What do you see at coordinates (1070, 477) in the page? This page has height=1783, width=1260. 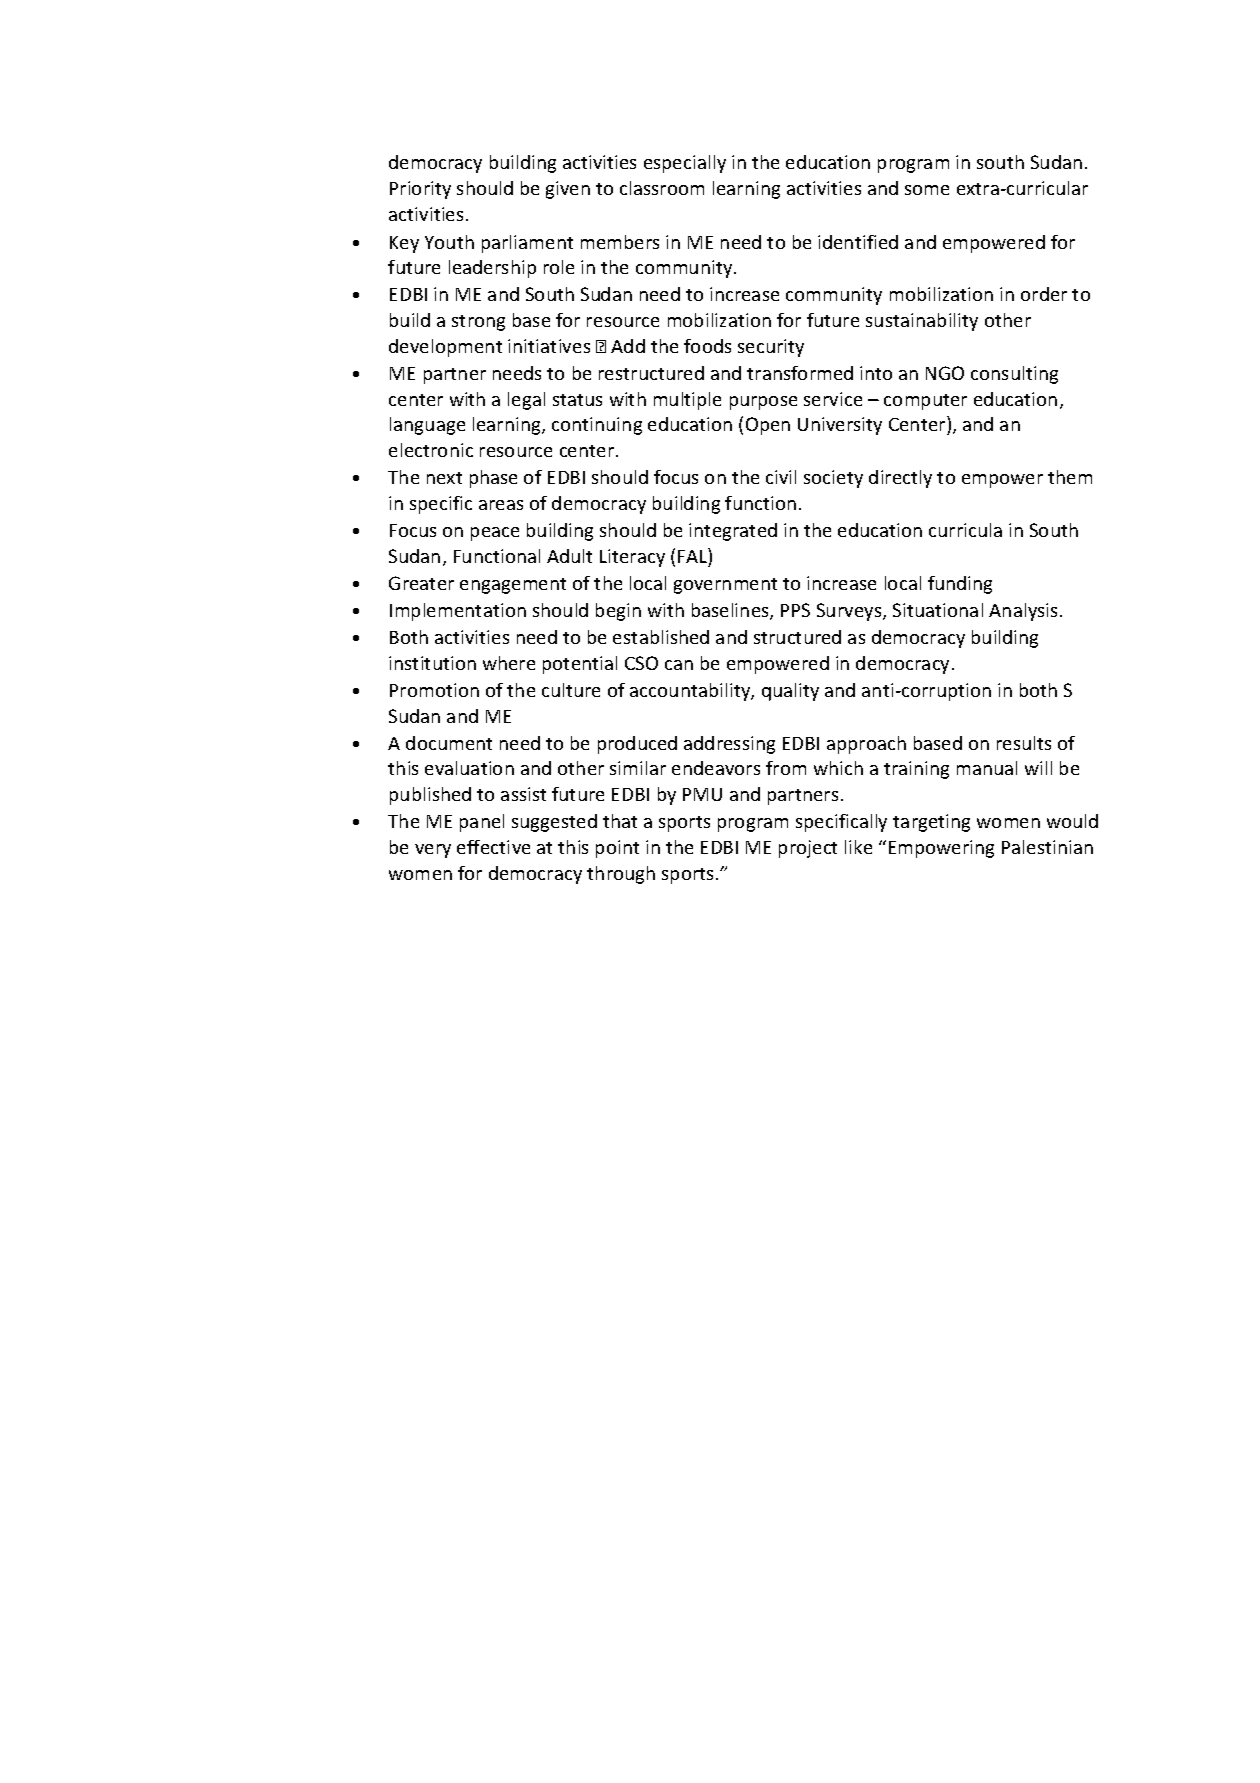 I see `them` at bounding box center [1070, 477].
